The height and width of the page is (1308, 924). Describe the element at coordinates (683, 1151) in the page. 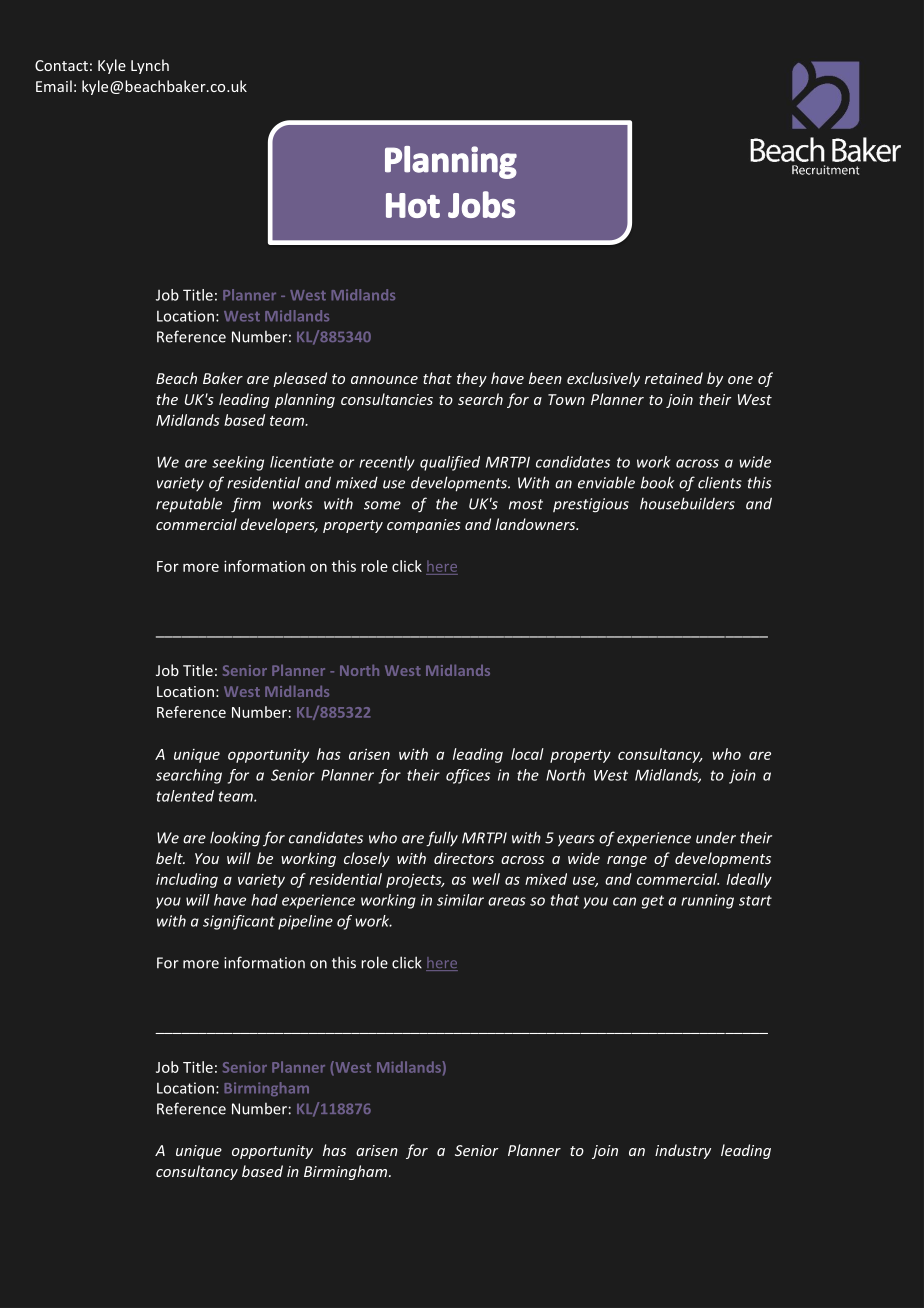

I see `industry` at that location.
